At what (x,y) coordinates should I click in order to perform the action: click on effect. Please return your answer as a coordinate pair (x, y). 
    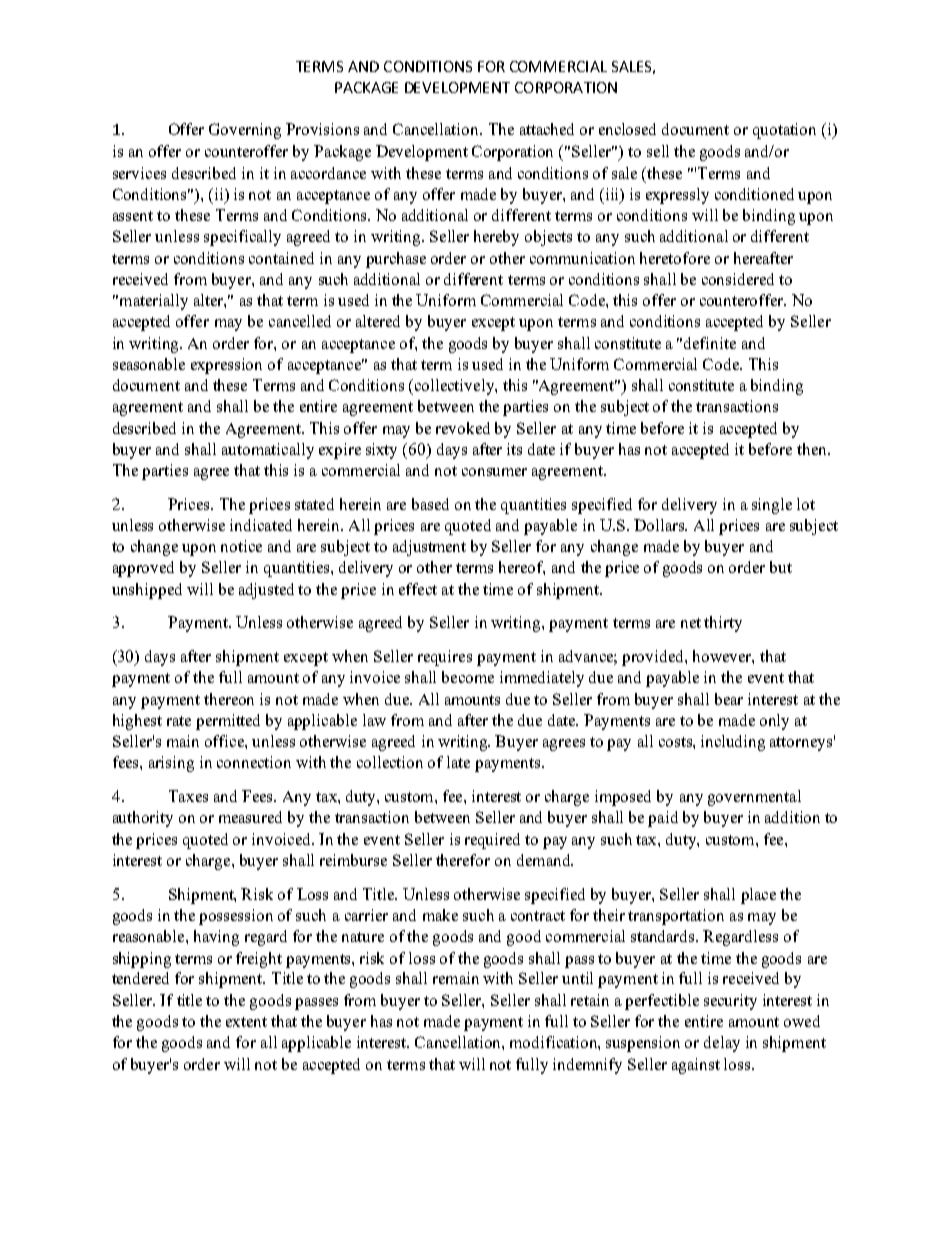
    Looking at the image, I should click on (418, 589).
